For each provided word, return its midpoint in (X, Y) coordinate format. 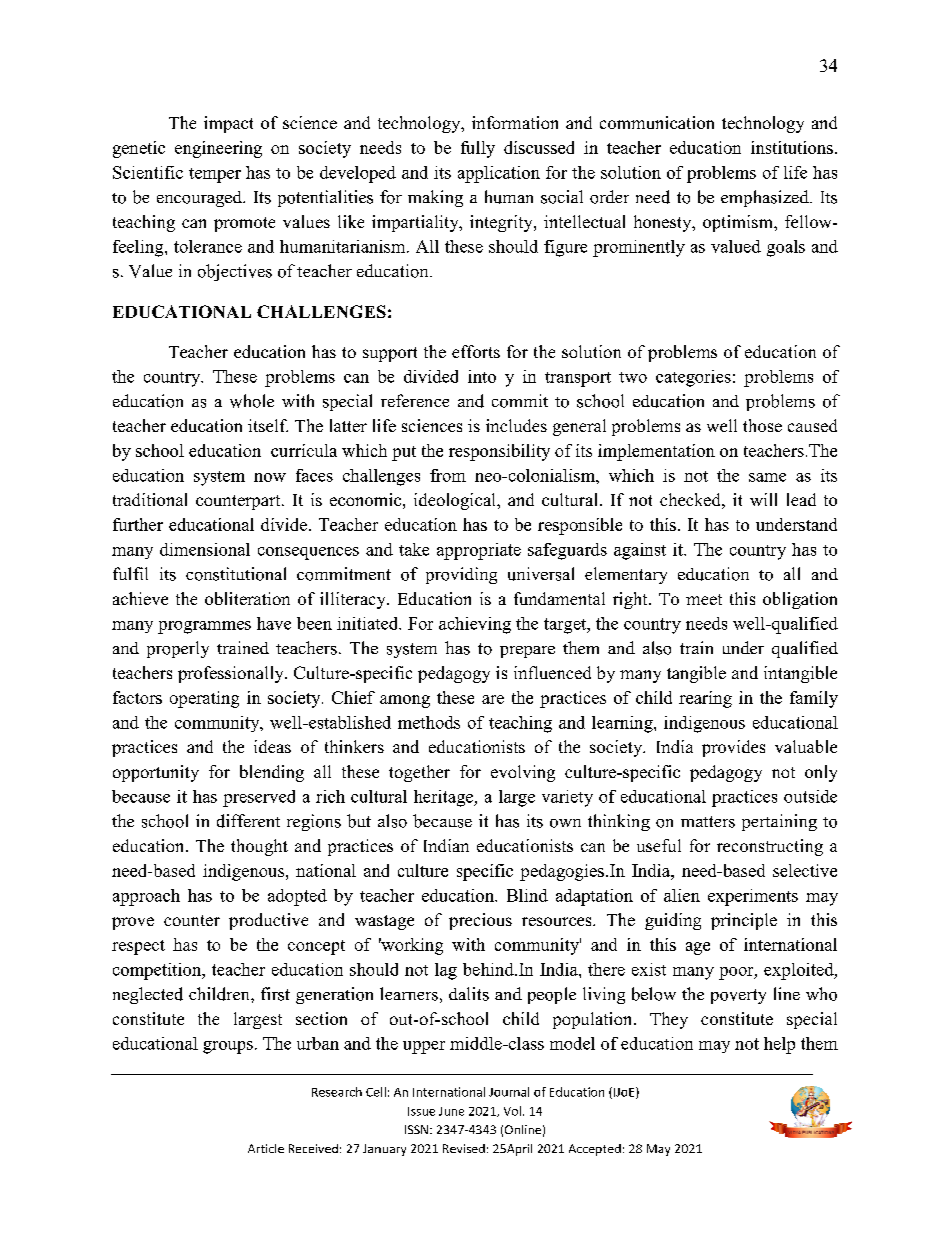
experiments (753, 897)
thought (259, 847)
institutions (792, 147)
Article (266, 1148)
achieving (475, 625)
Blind (527, 895)
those (762, 425)
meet (704, 599)
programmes (204, 627)
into (482, 376)
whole (252, 401)
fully (478, 149)
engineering (218, 149)
